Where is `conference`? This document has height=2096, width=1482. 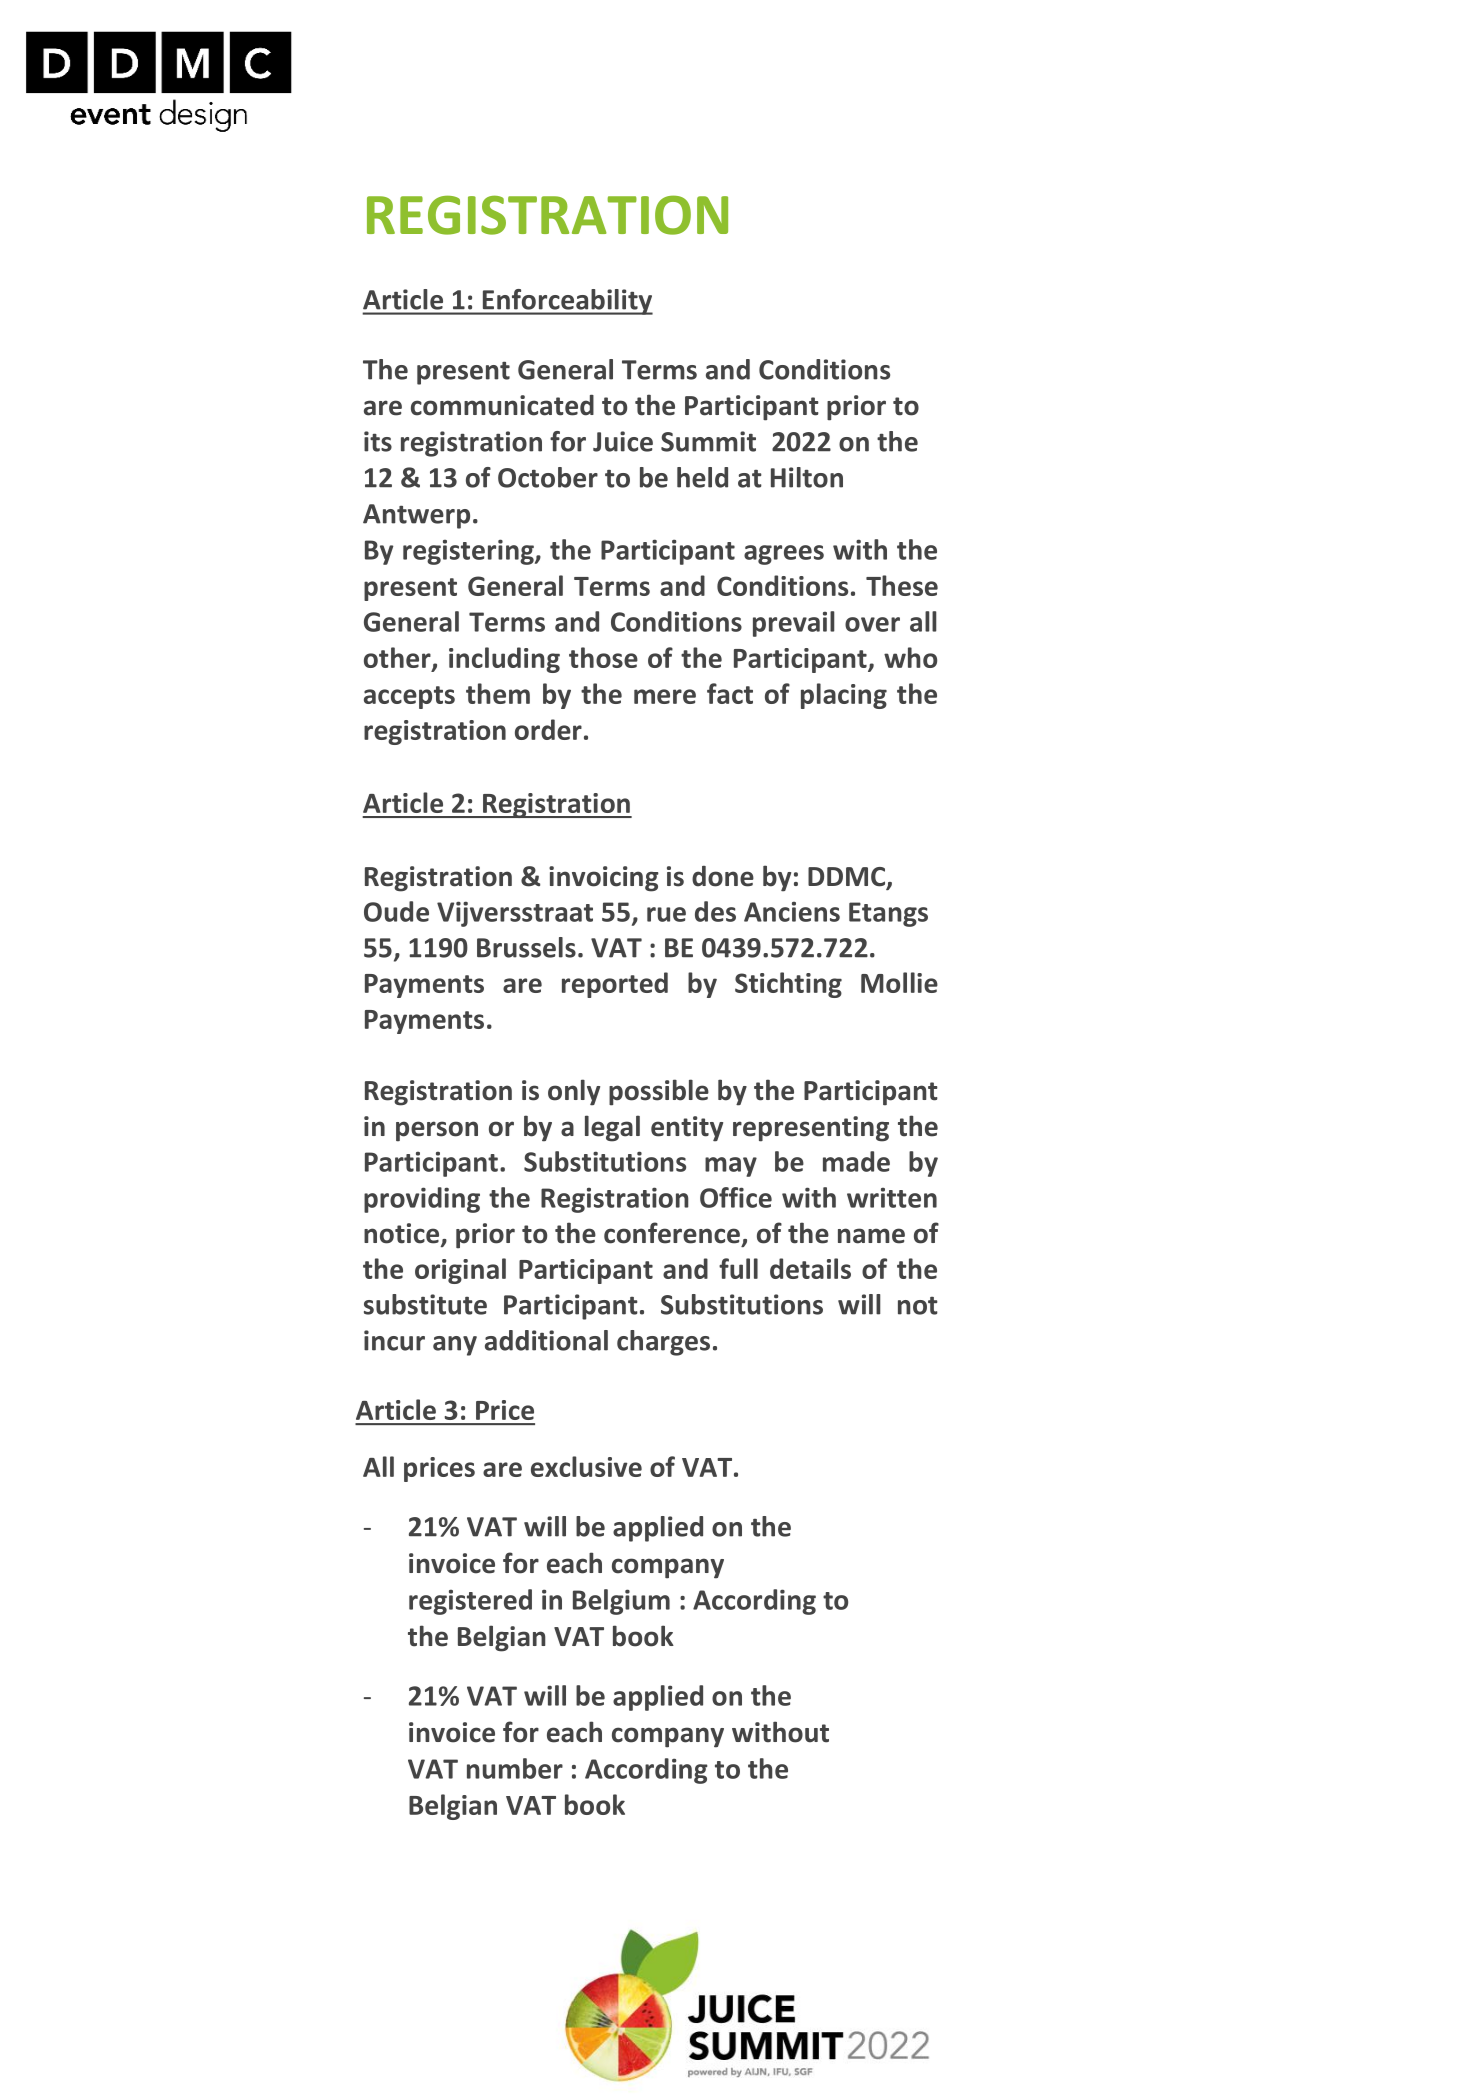
conference is located at coordinates (672, 1233).
